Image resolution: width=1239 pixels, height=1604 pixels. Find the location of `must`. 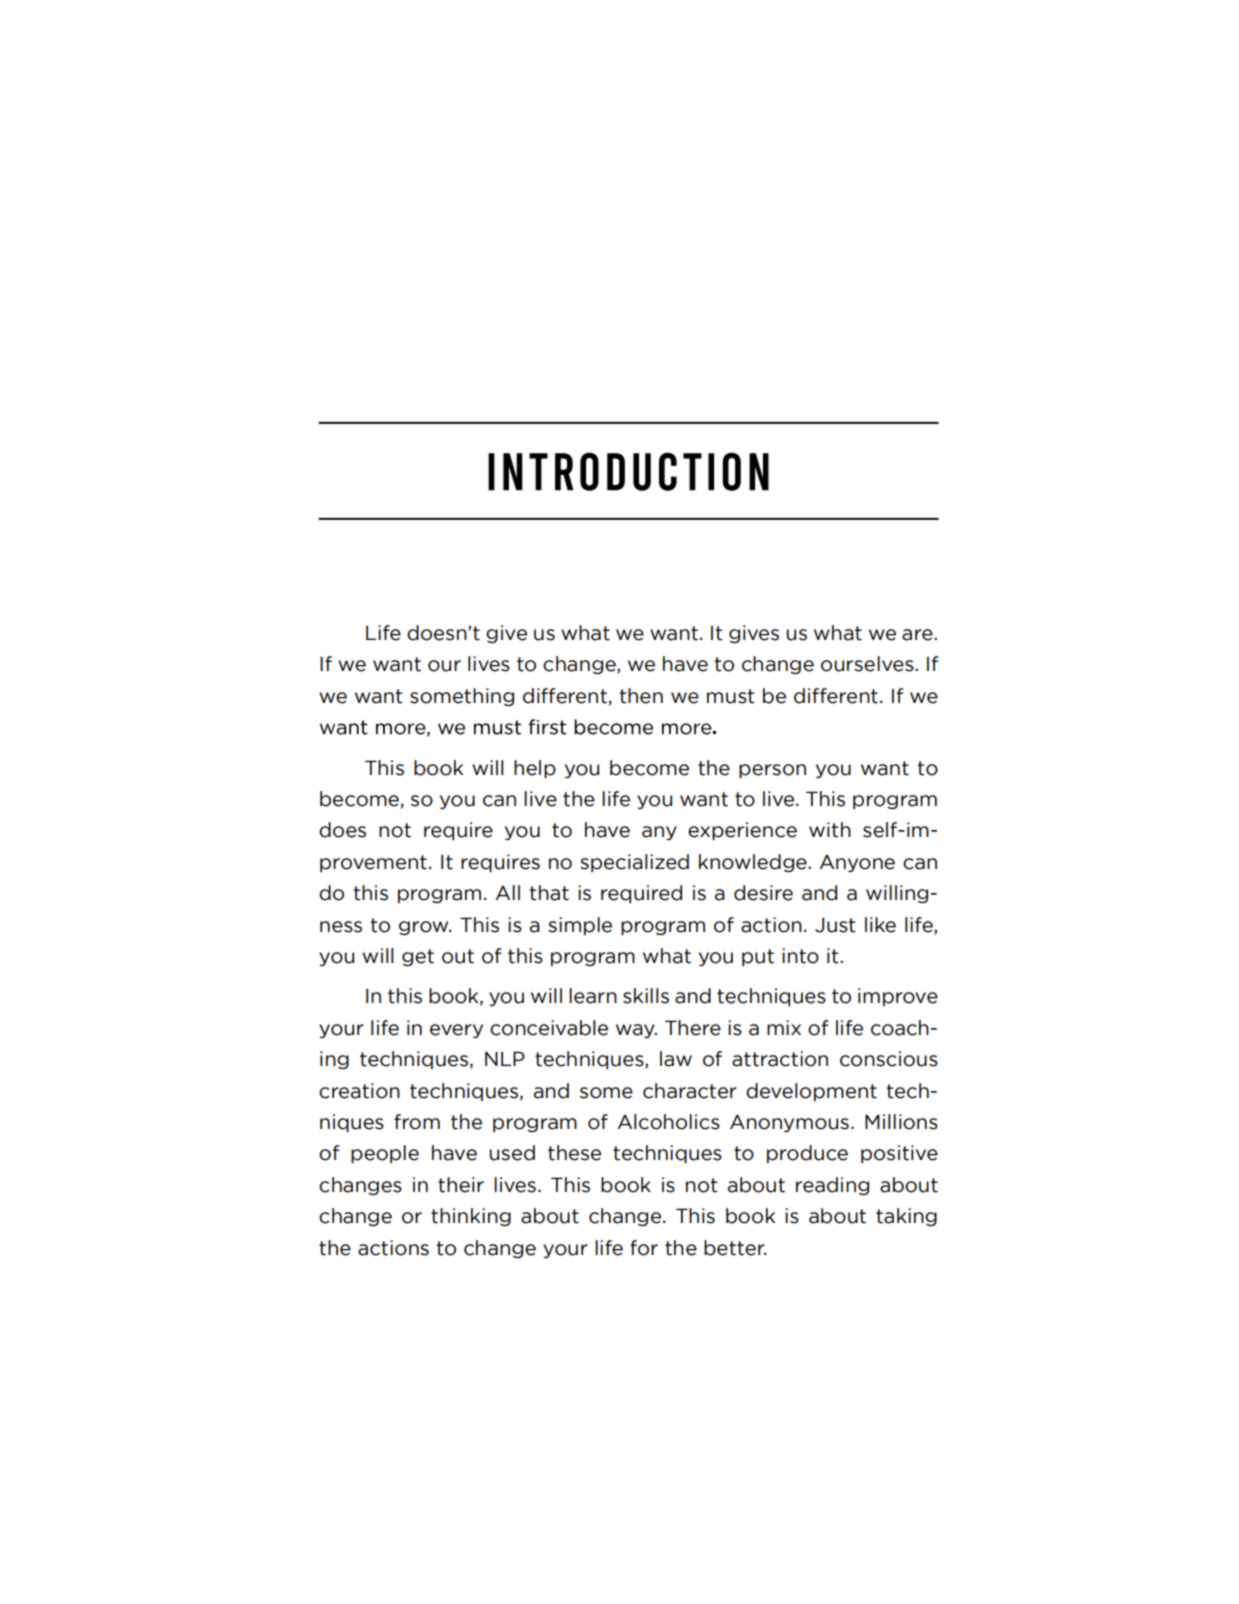

must is located at coordinates (731, 696).
